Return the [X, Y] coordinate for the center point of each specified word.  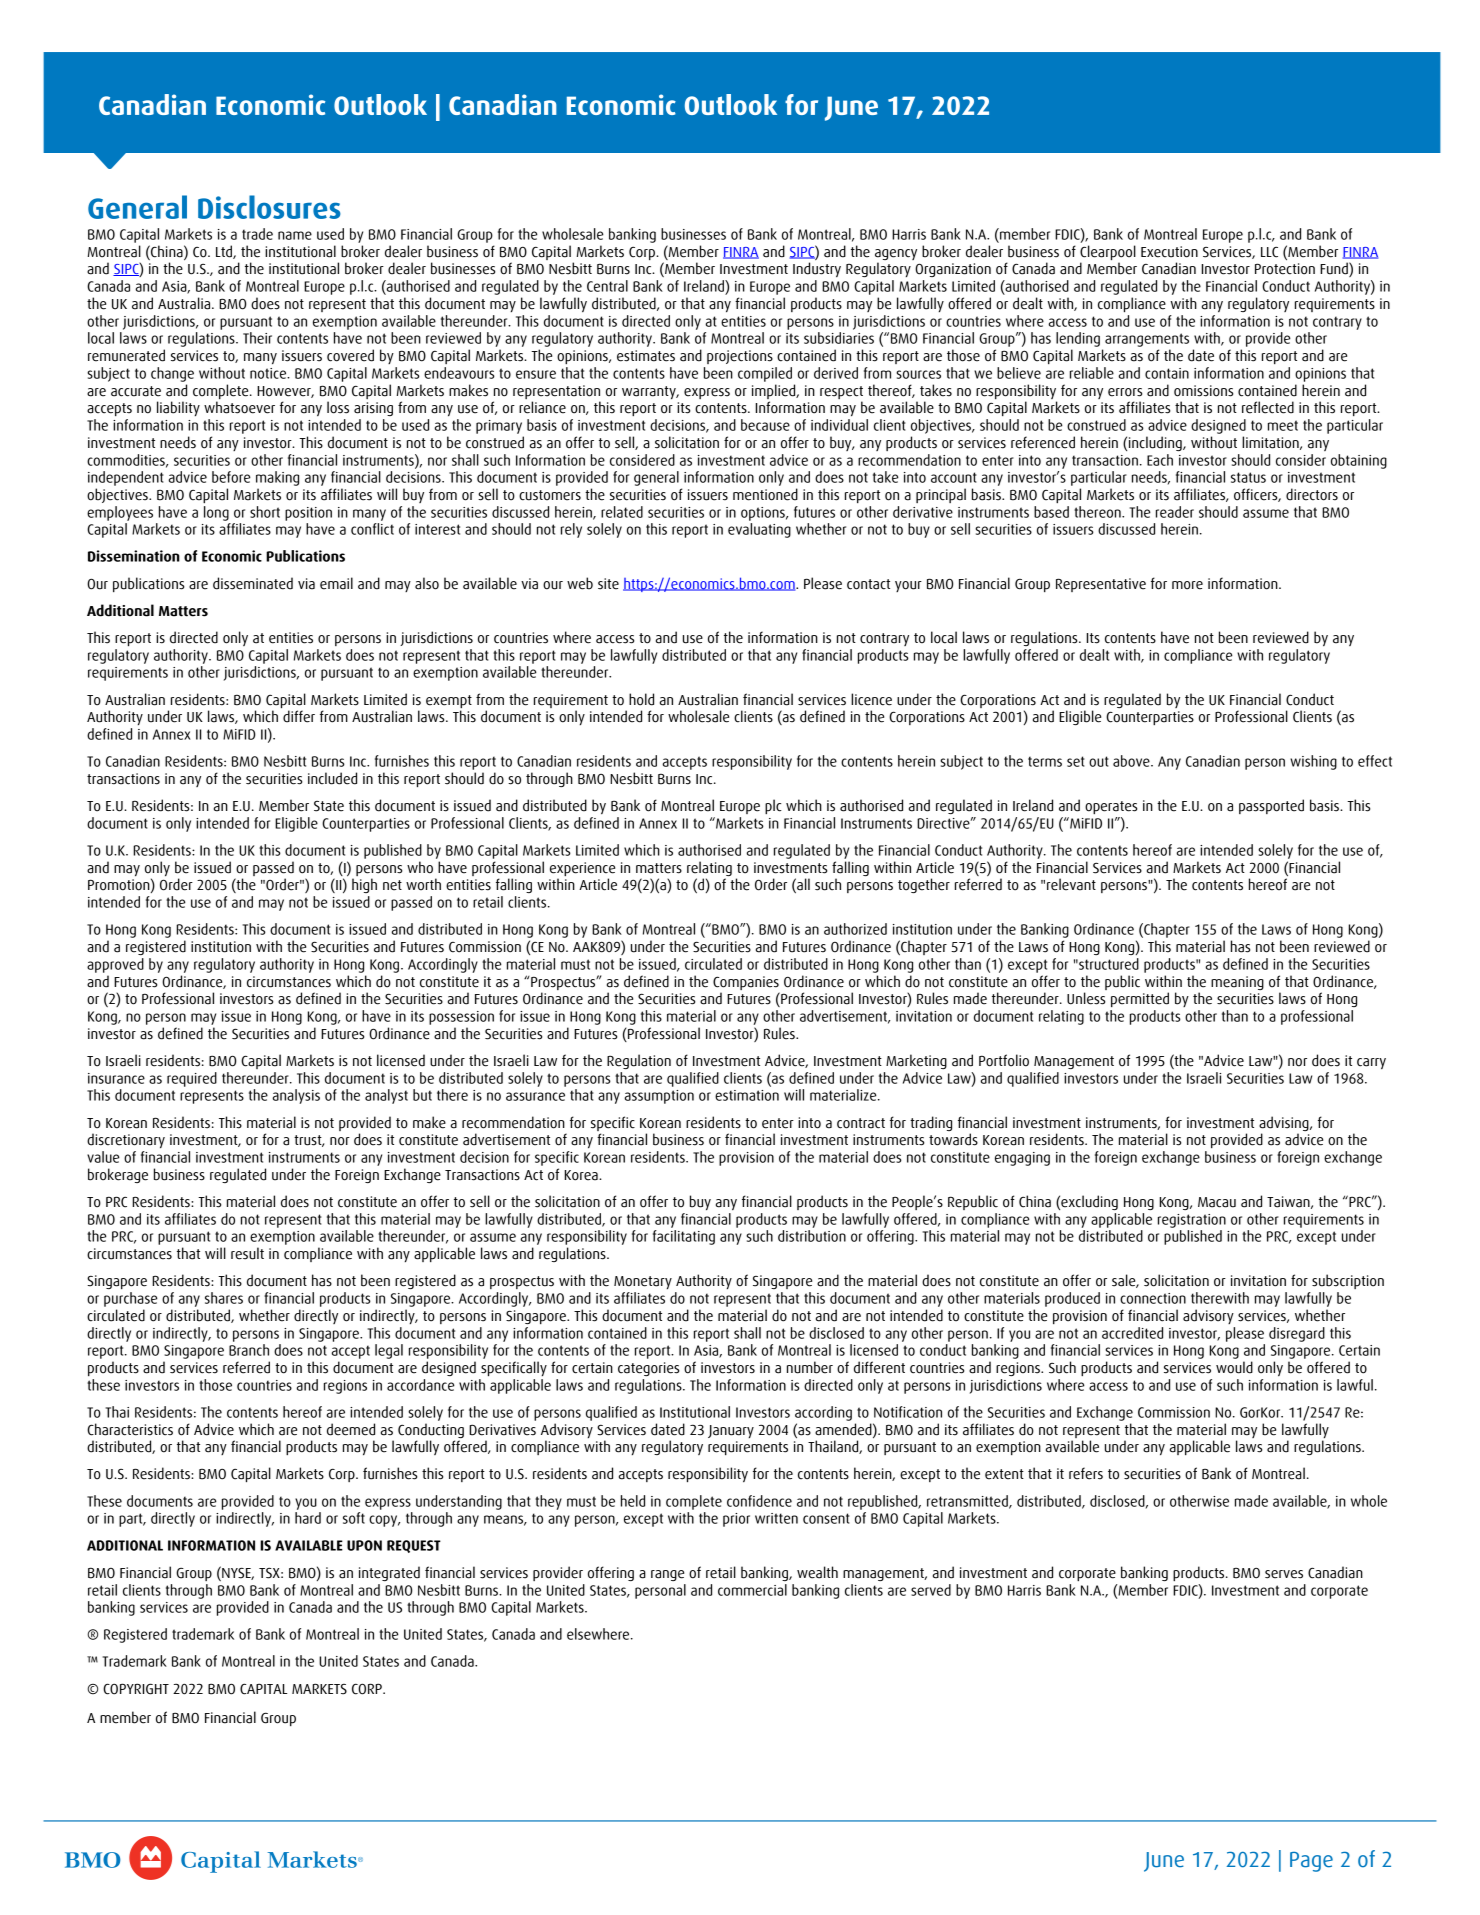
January [731, 1431]
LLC [1269, 252]
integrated [389, 1573]
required [192, 1079]
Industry [817, 269]
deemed [351, 1429]
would [1234, 1367]
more [1187, 585]
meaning [1237, 983]
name [295, 235]
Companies [746, 983]
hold [641, 699]
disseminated [253, 583]
